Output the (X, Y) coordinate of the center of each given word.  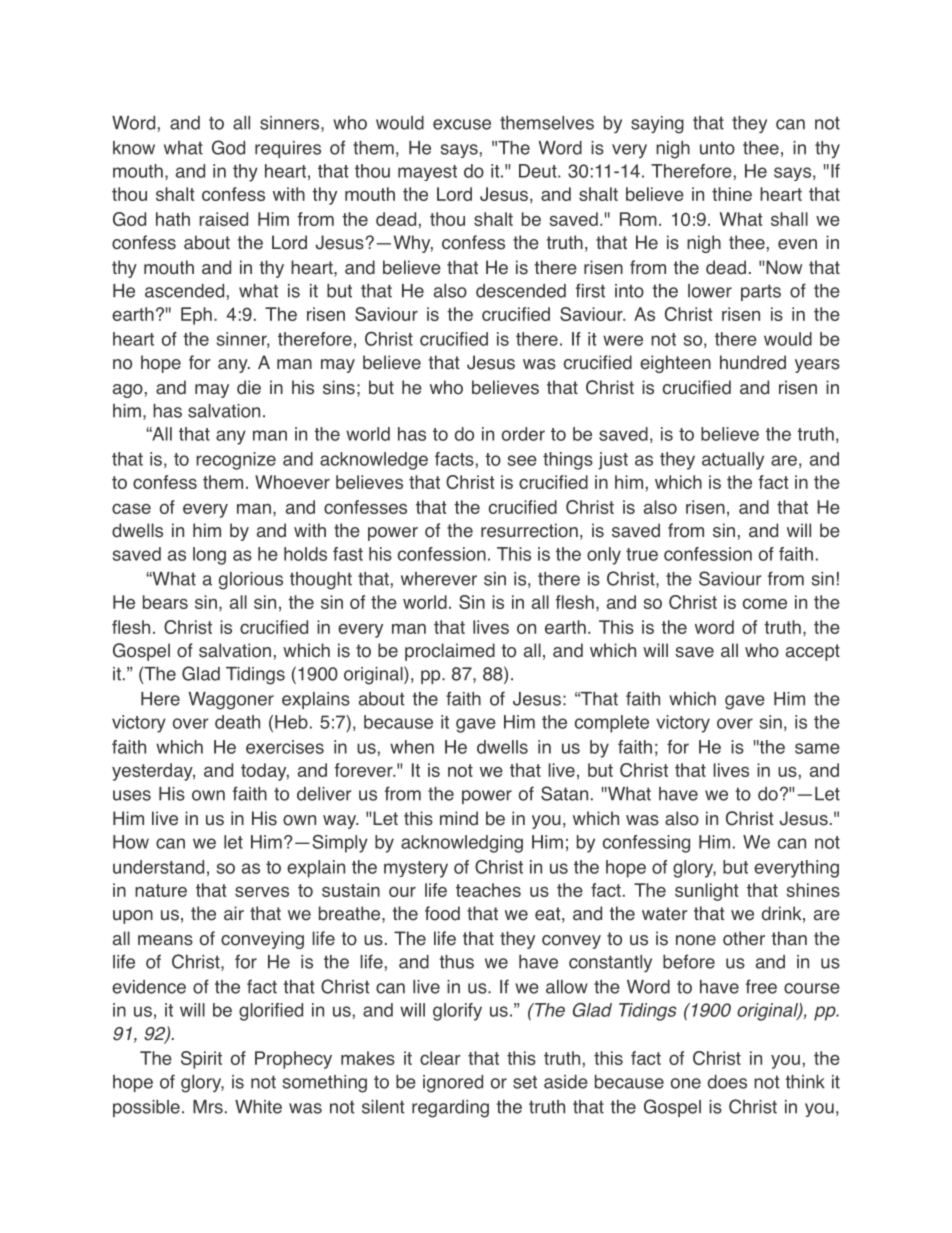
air (234, 913)
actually (733, 461)
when (412, 747)
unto (717, 148)
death (237, 722)
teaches (488, 890)
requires (288, 149)
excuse (462, 124)
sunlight (707, 892)
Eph (196, 316)
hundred (753, 362)
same (817, 748)
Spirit (201, 1060)
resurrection (529, 530)
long (209, 556)
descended (521, 291)
